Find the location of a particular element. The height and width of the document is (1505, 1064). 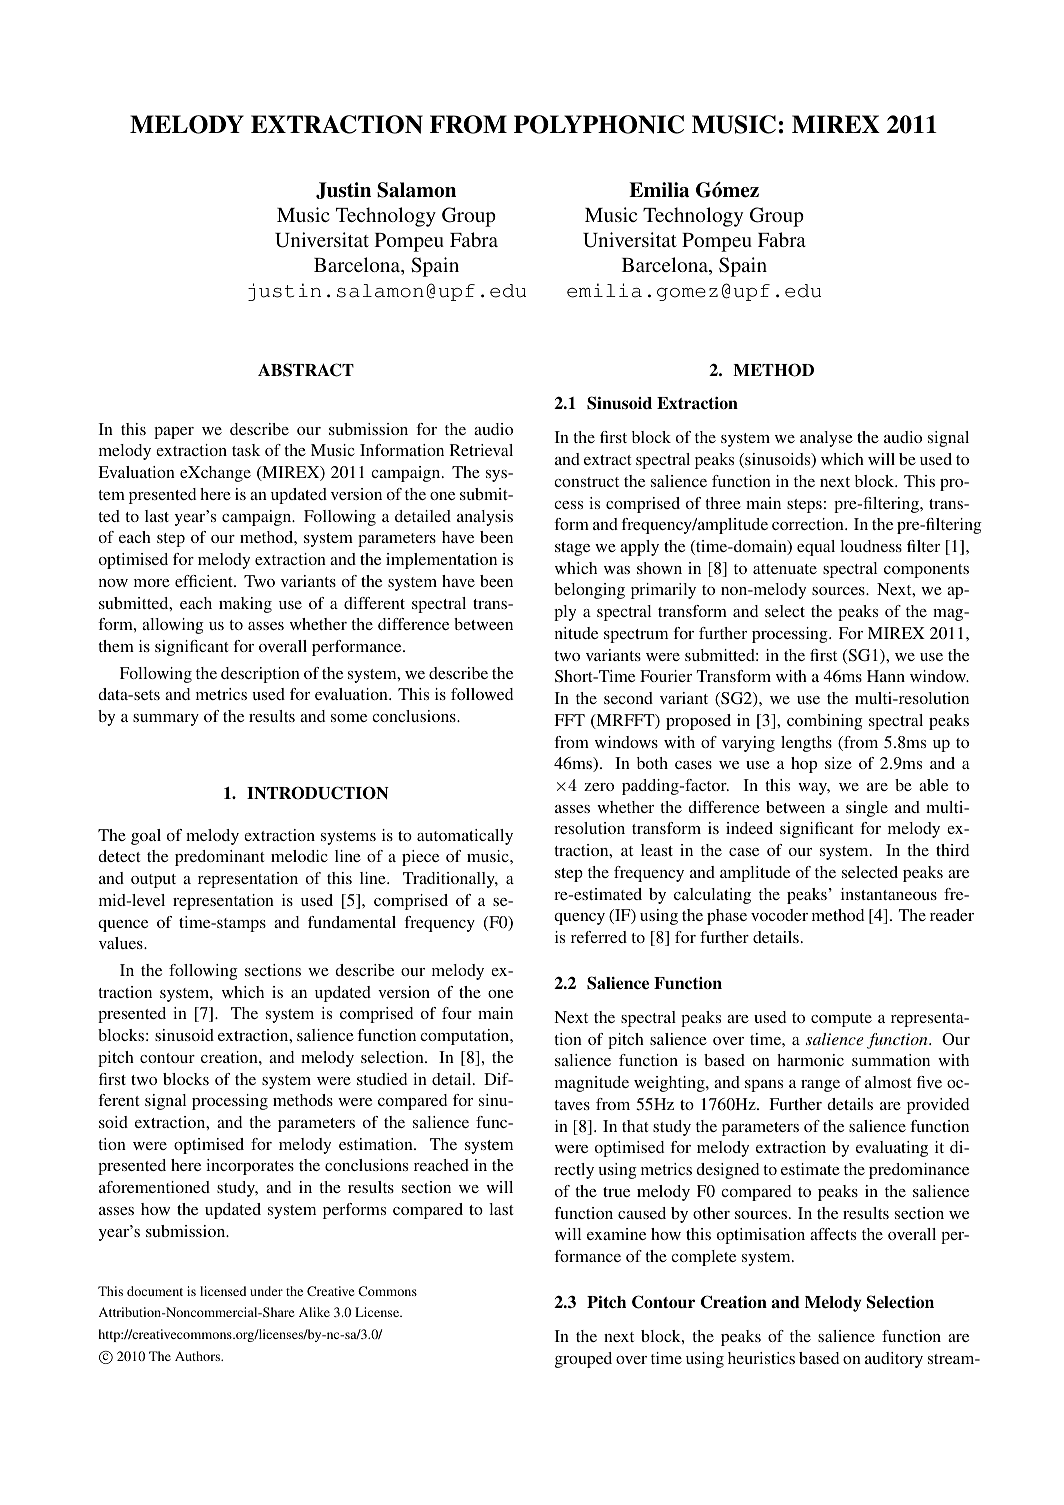

size is located at coordinates (838, 763).
